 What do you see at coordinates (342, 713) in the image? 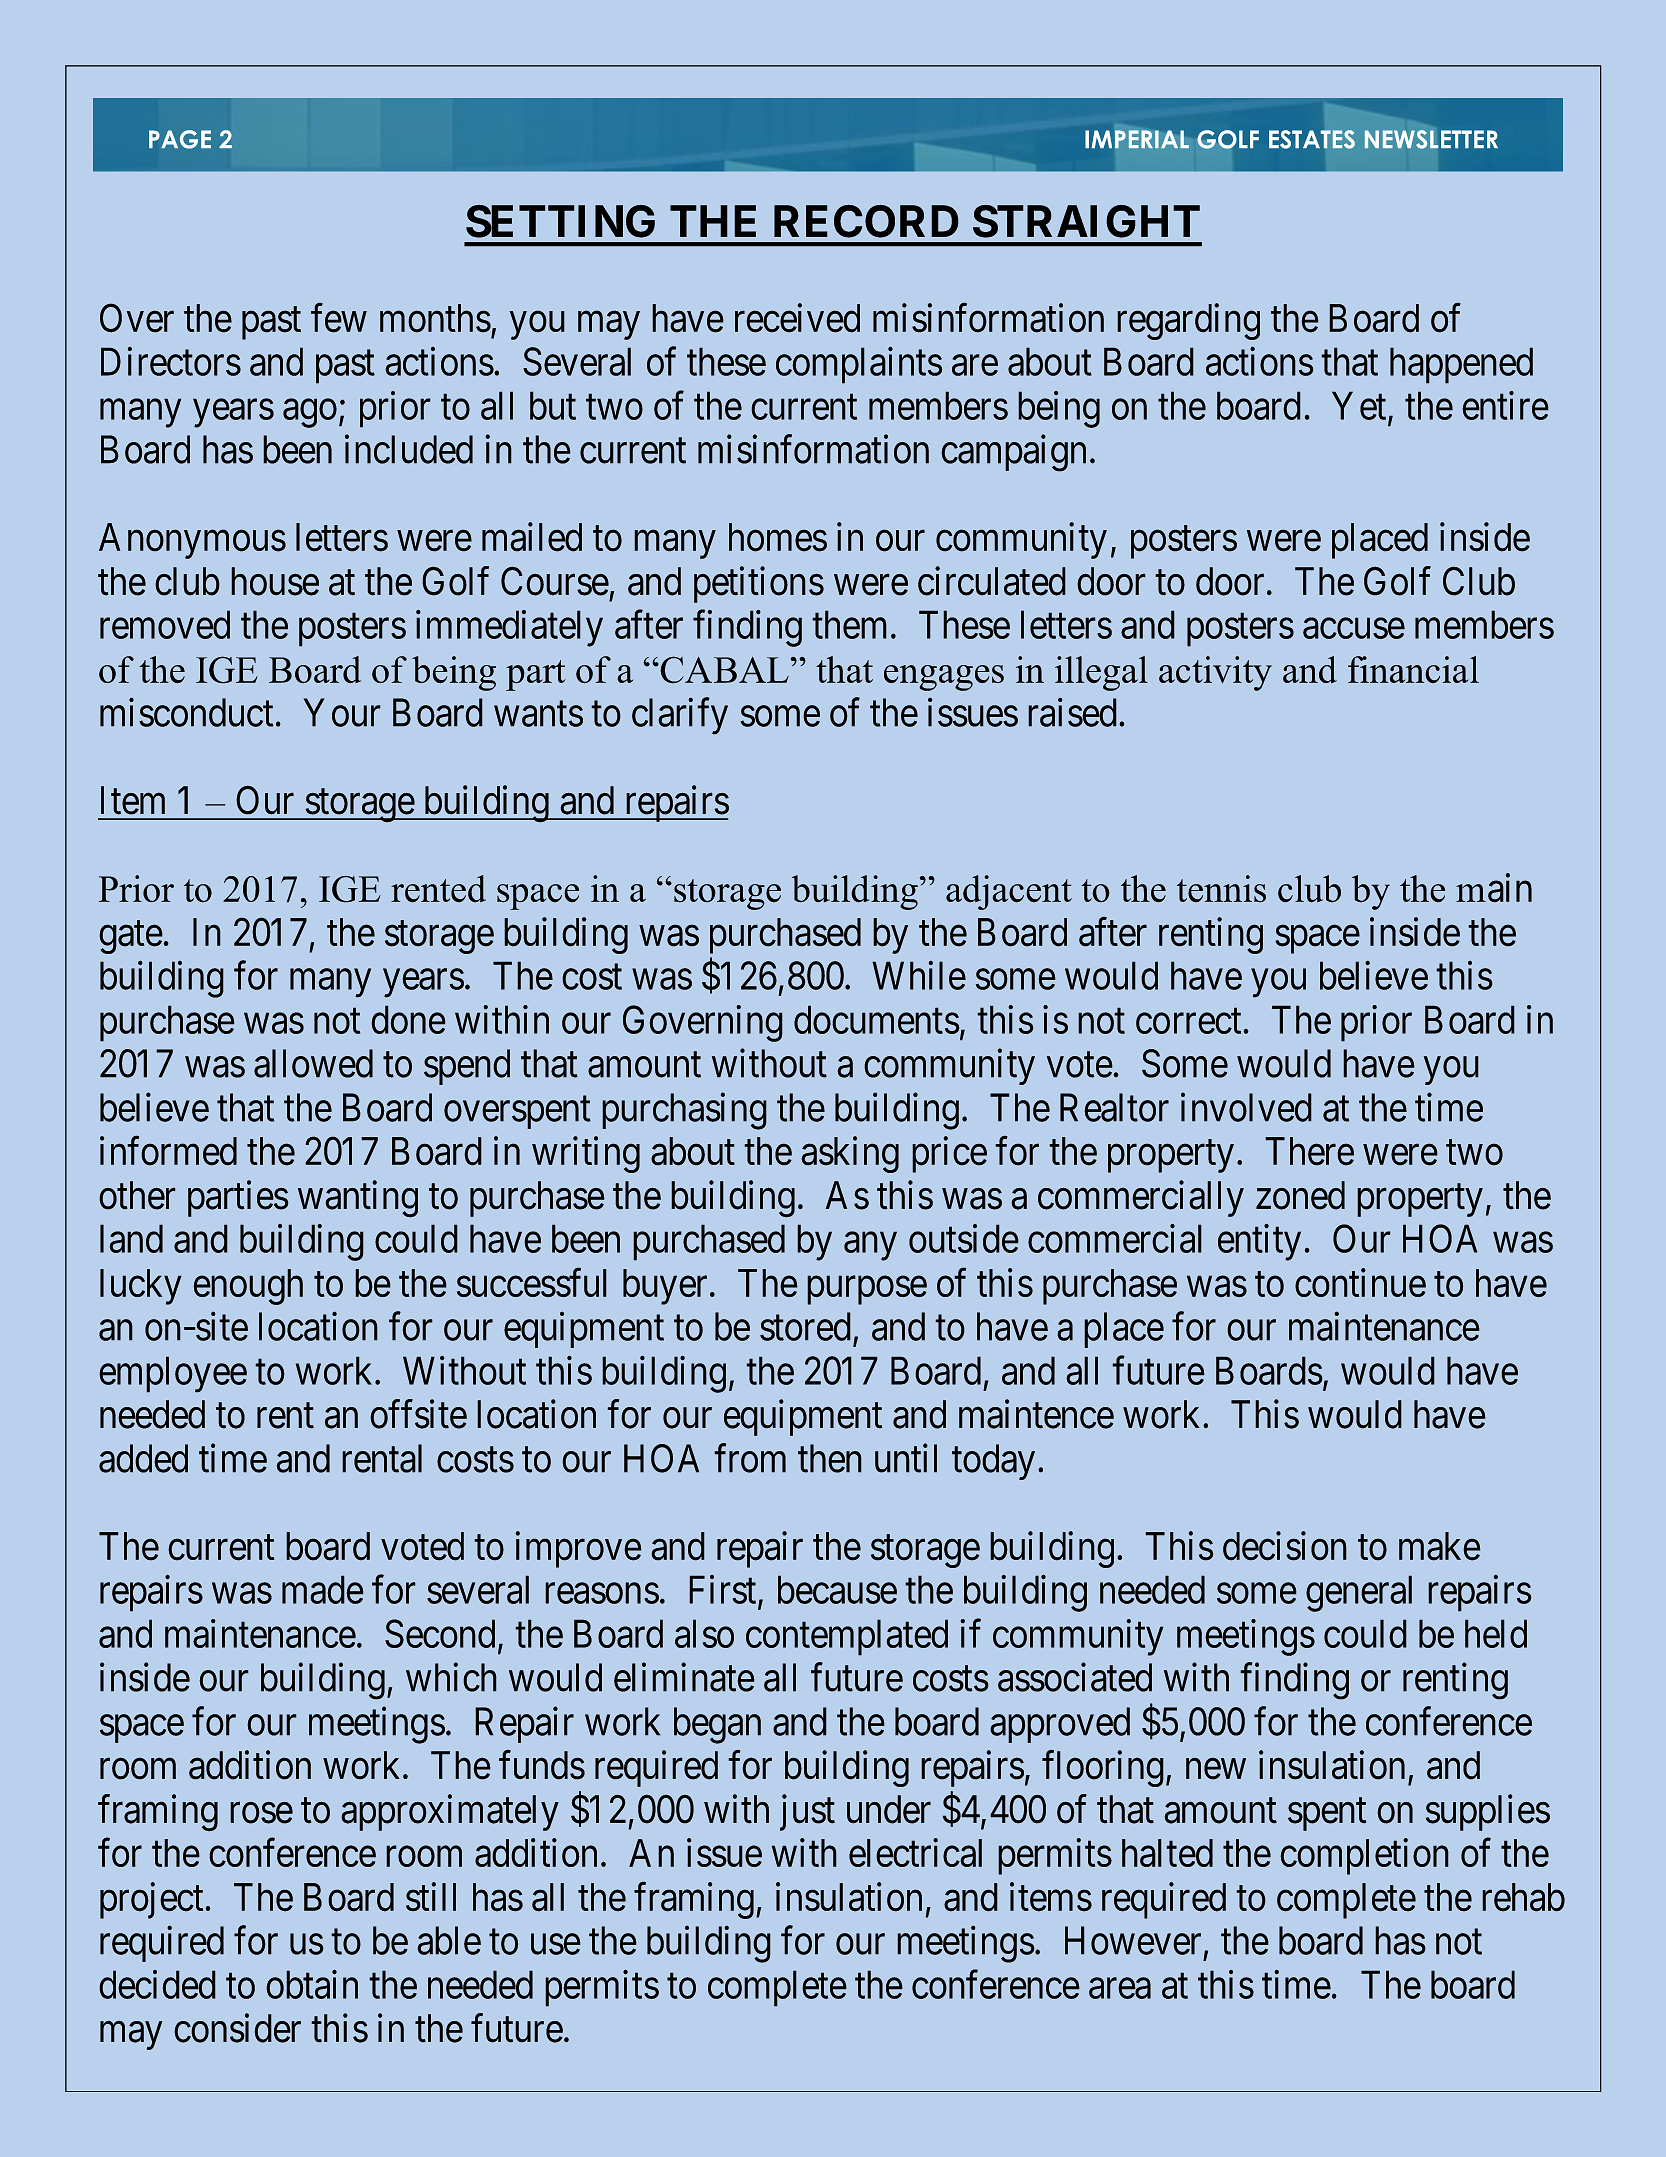
I see `Your` at bounding box center [342, 713].
